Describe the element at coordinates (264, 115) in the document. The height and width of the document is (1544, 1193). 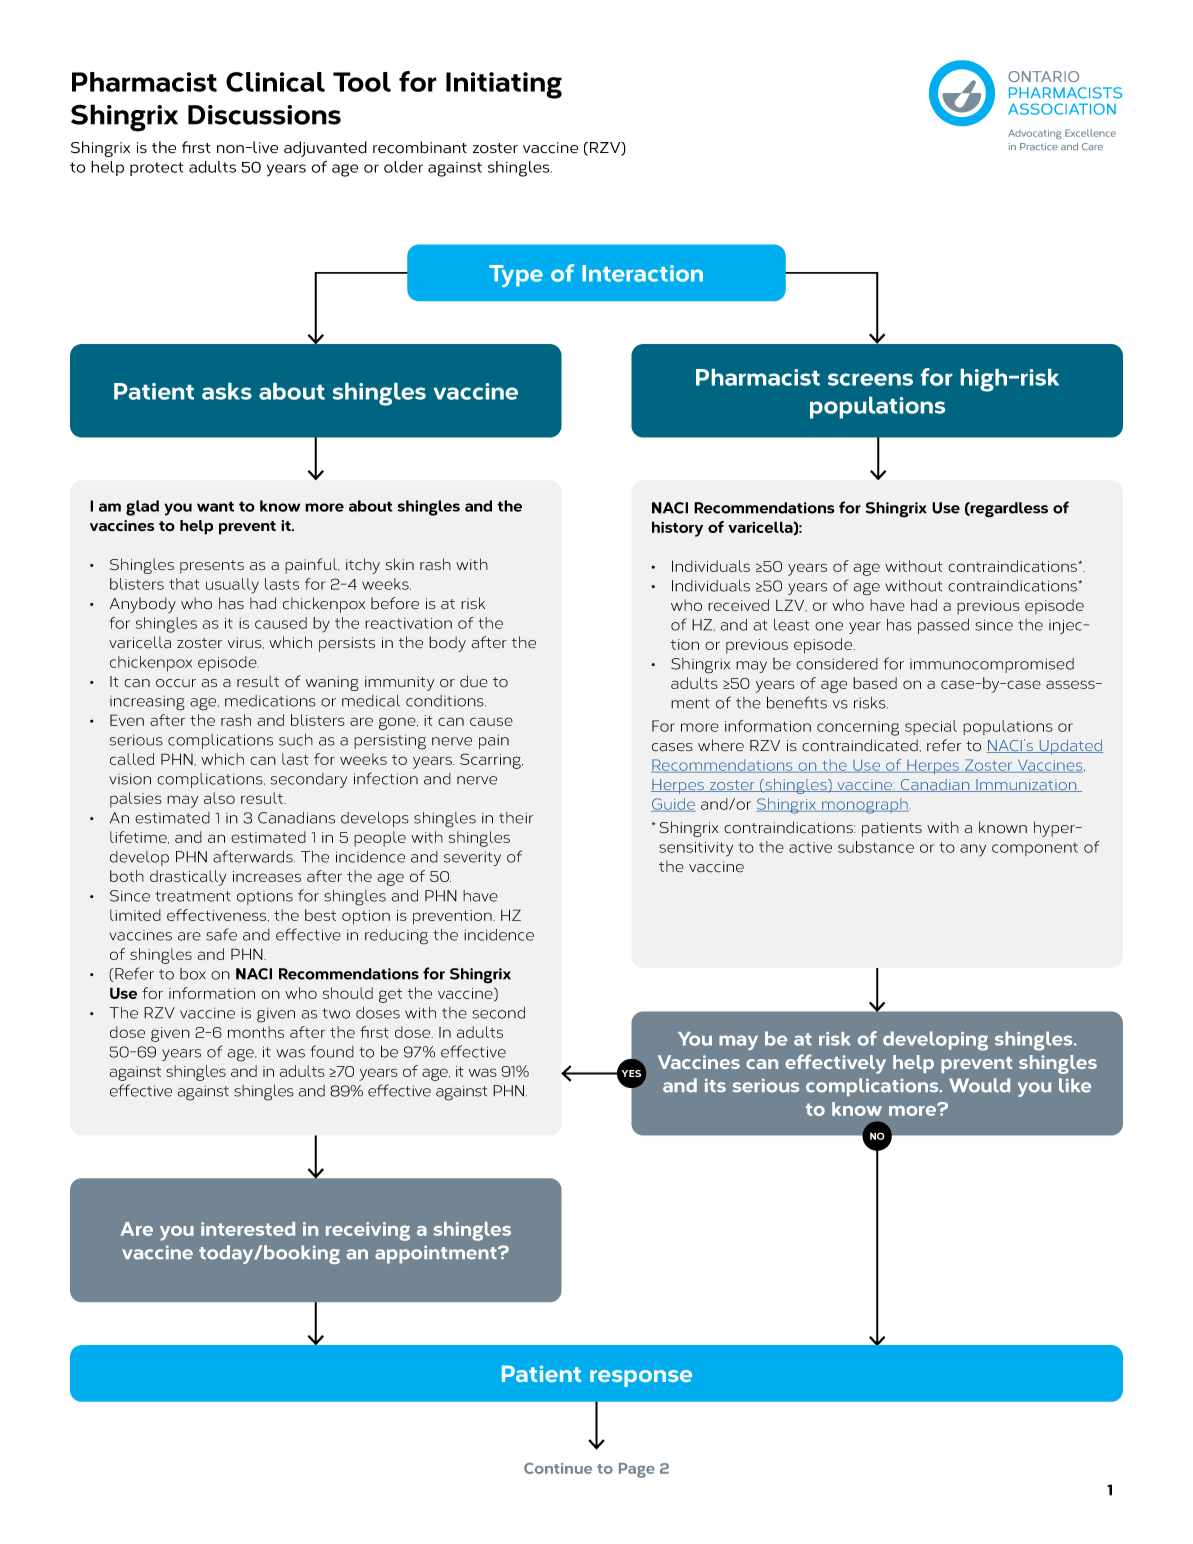
I see `Discussions` at that location.
